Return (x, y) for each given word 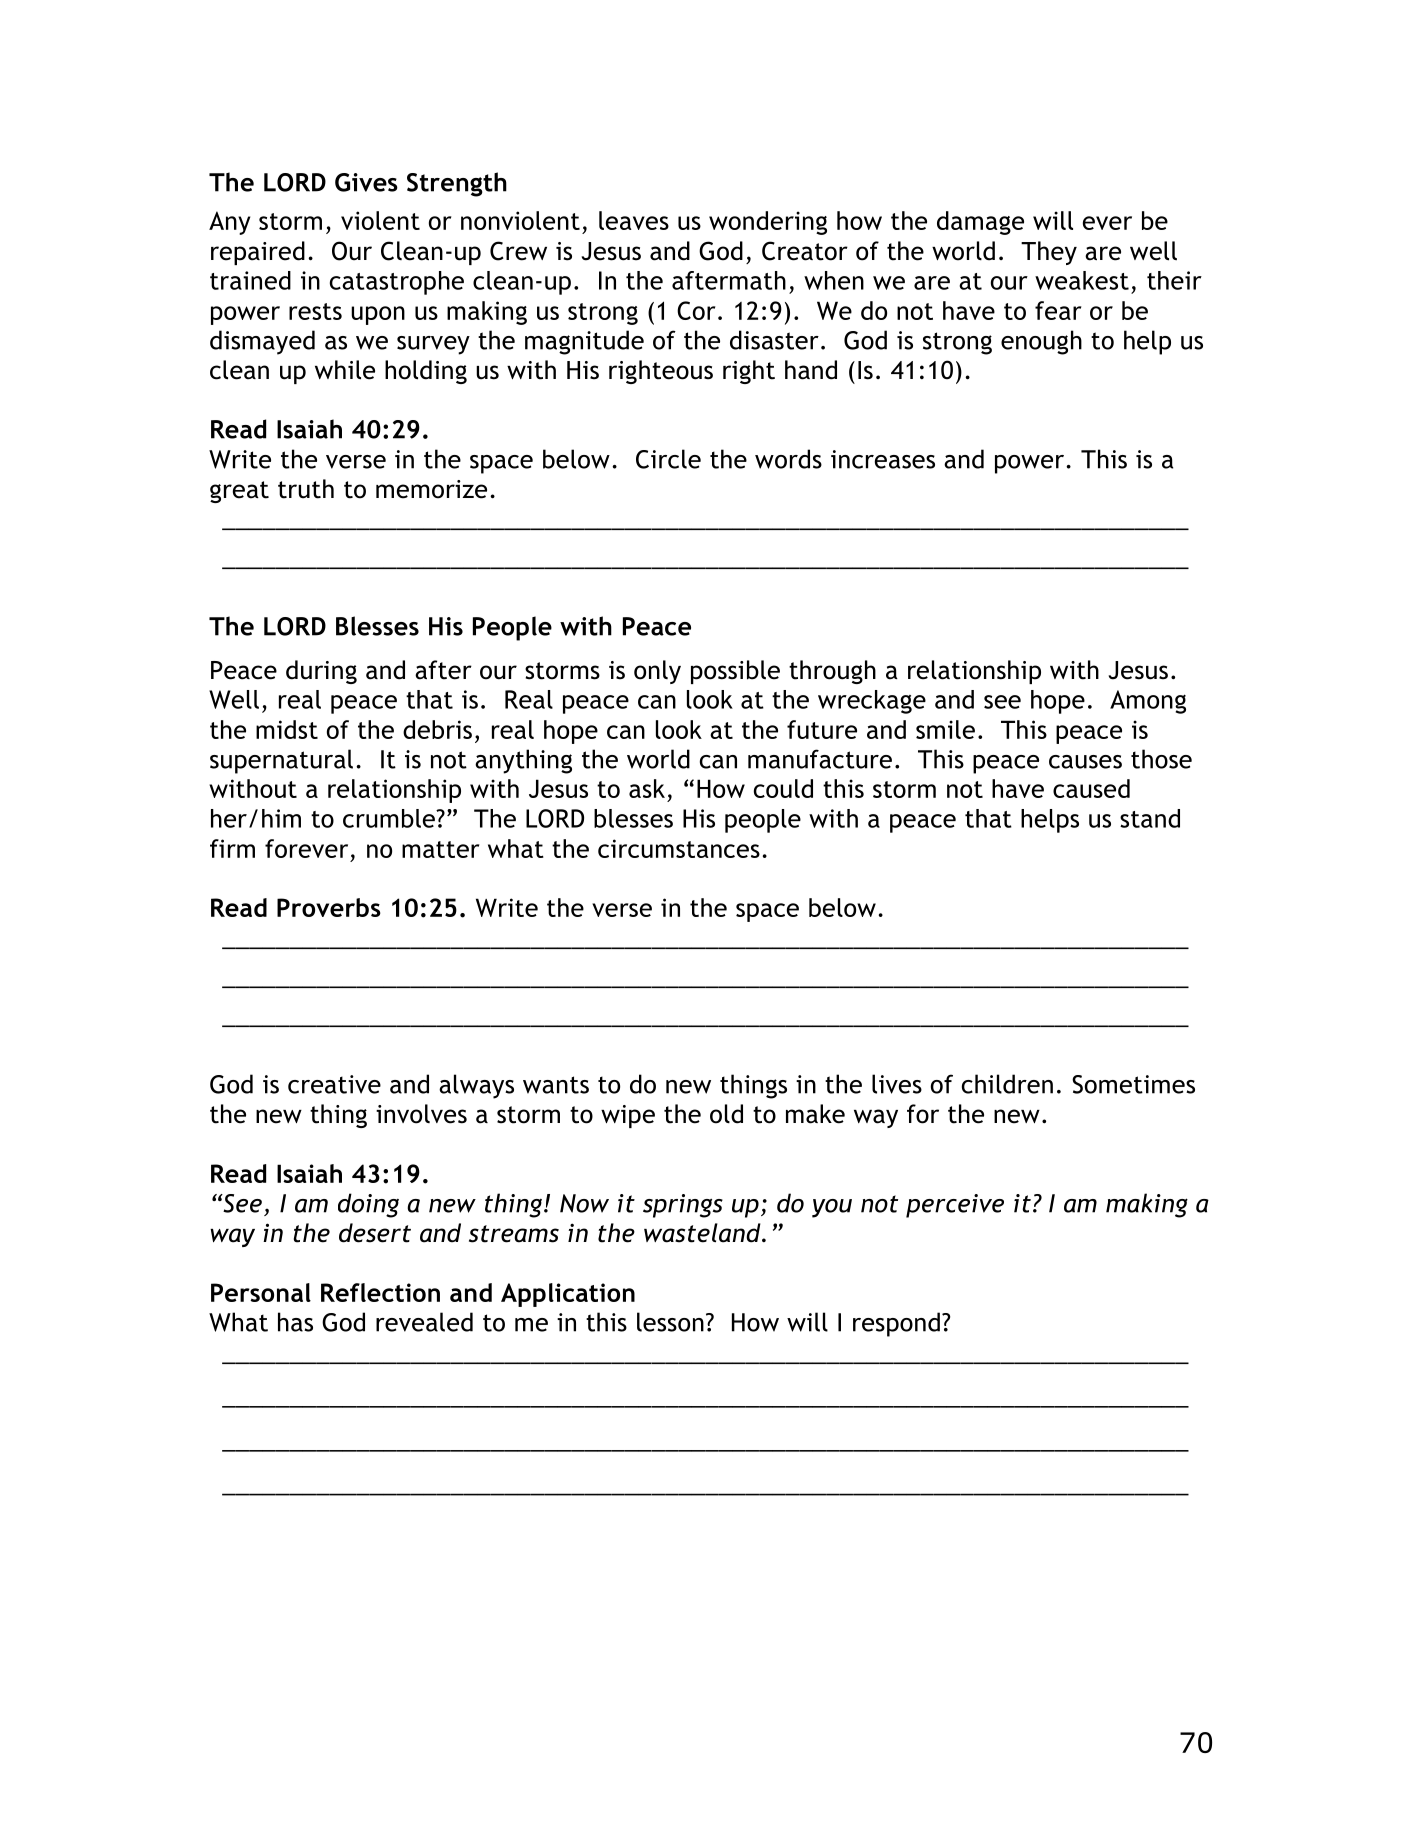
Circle (668, 459)
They (1049, 253)
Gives (366, 182)
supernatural (281, 761)
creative (334, 1084)
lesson (670, 1322)
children (1007, 1084)
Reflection (380, 1292)
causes (1085, 762)
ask (647, 788)
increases (883, 459)
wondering (768, 223)
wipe (628, 1116)
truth (306, 489)
